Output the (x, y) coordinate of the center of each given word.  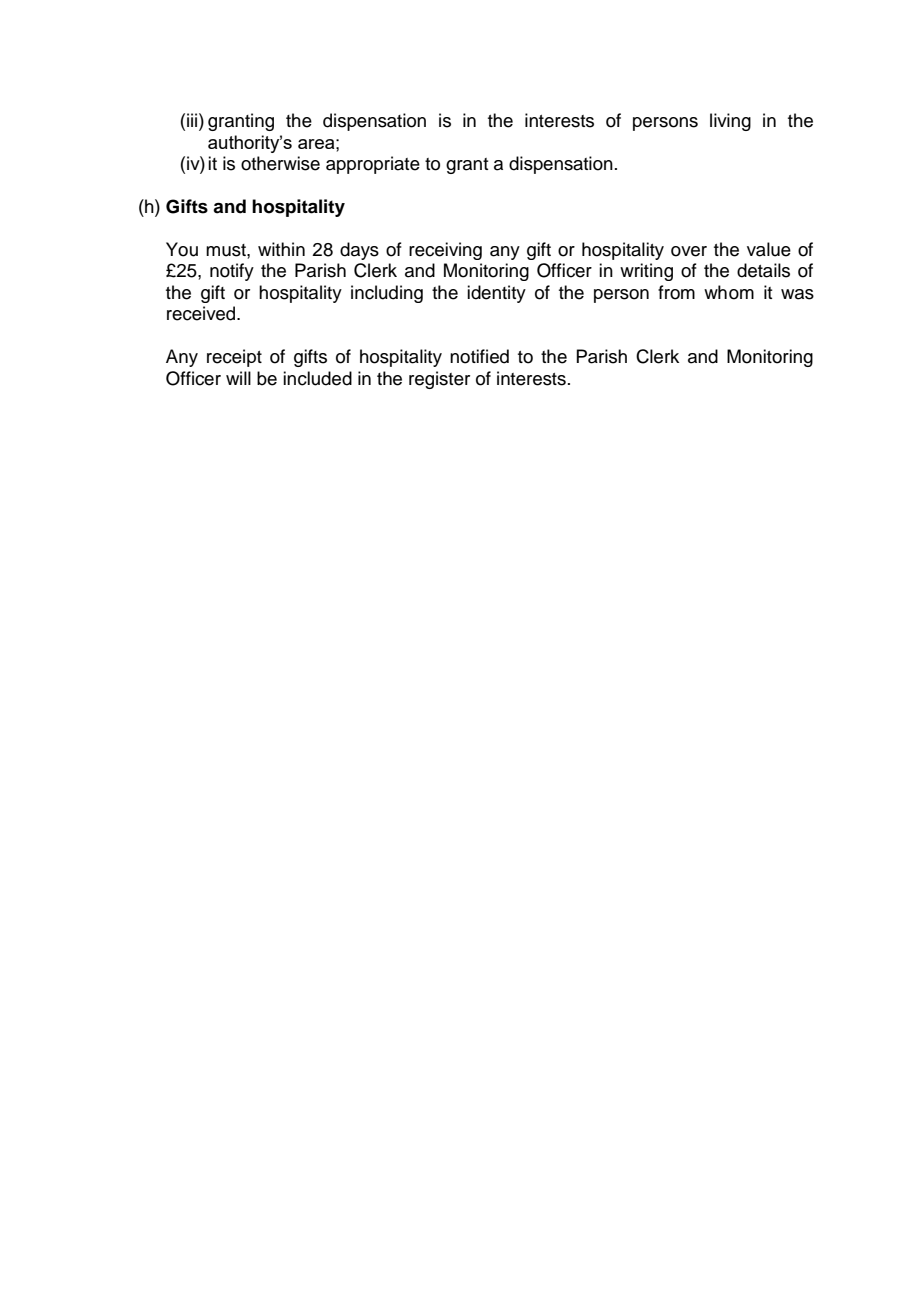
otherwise (280, 163)
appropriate (373, 165)
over (689, 251)
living (730, 122)
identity (496, 294)
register (439, 380)
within (281, 249)
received (202, 313)
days (359, 251)
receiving (445, 251)
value (769, 249)
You (182, 249)
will (238, 378)
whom (729, 292)
